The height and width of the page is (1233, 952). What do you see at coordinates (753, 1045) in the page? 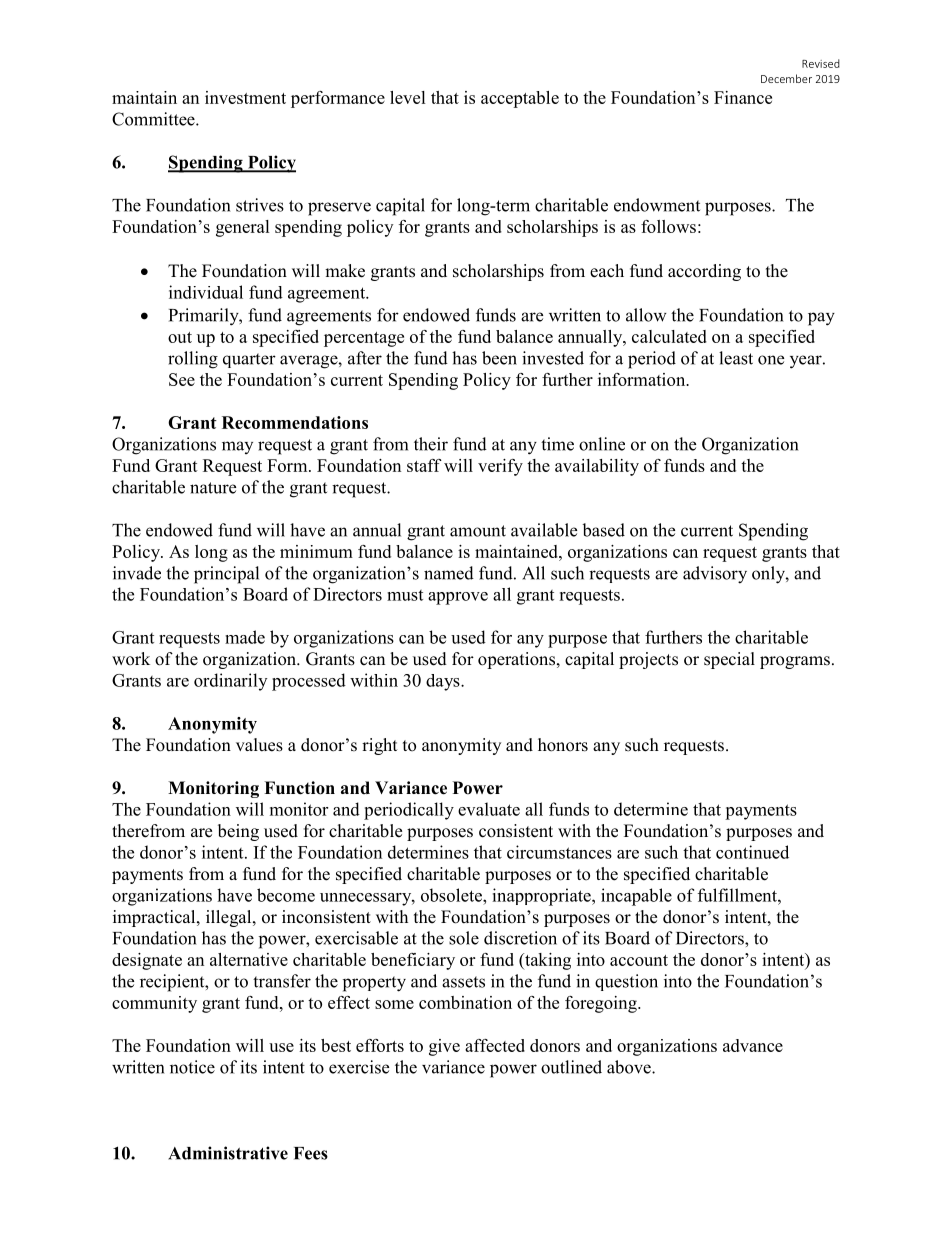
I see `advance` at bounding box center [753, 1045].
